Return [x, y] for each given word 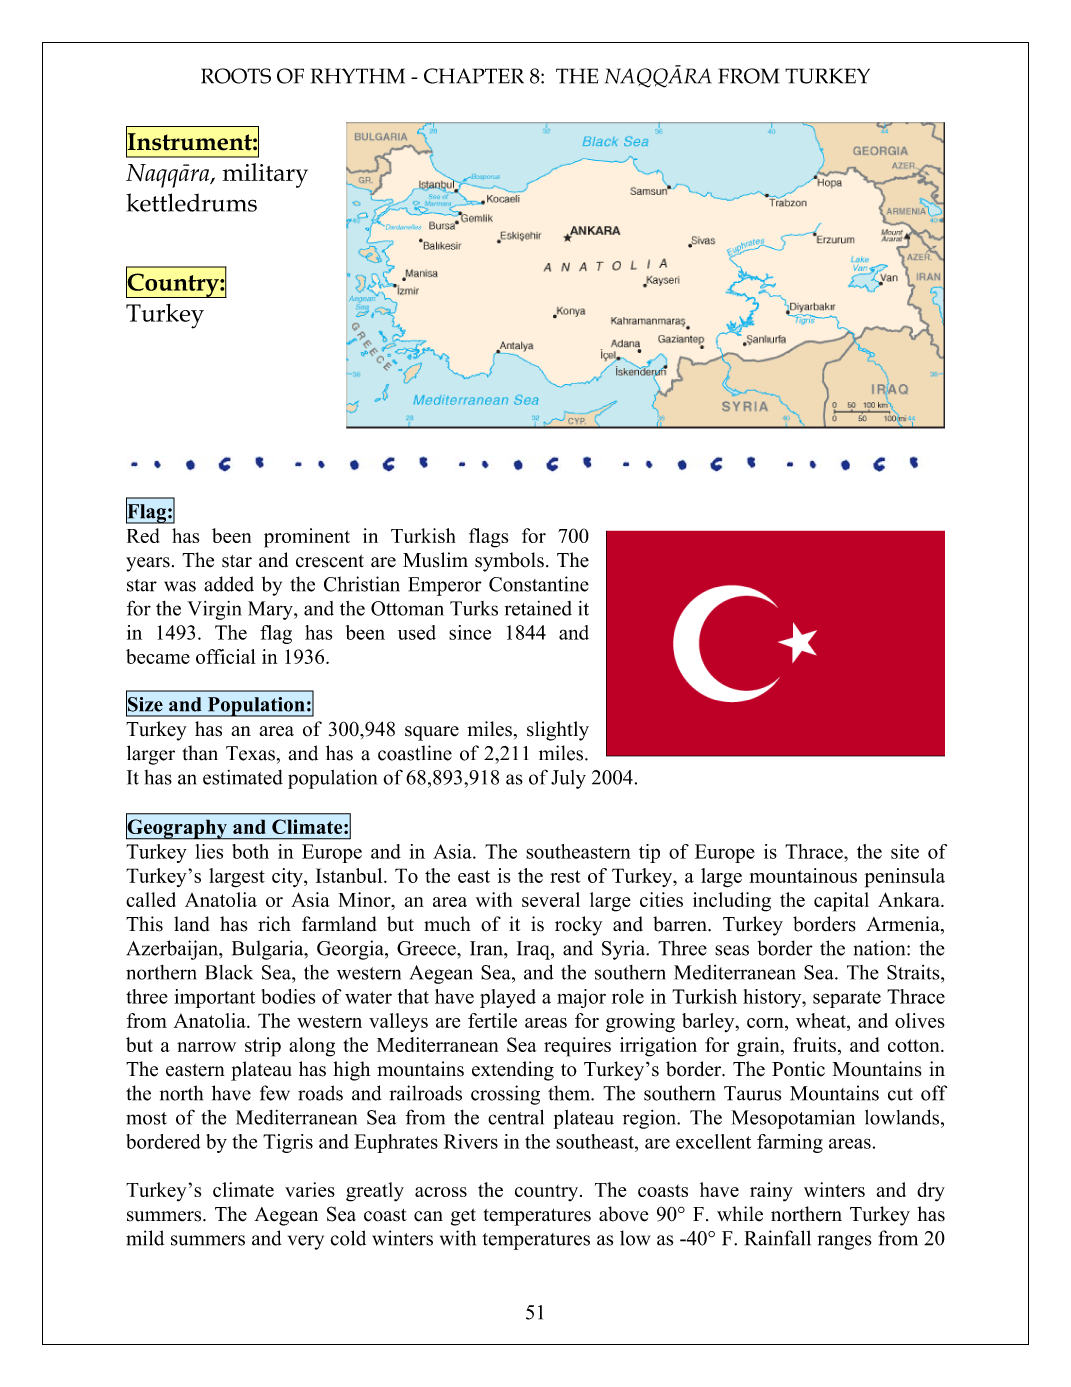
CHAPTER [474, 76]
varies [310, 1189]
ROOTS [236, 76]
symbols [509, 562]
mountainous [803, 875]
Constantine [539, 584]
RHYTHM [358, 76]
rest [565, 876]
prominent [307, 538]
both [250, 851]
